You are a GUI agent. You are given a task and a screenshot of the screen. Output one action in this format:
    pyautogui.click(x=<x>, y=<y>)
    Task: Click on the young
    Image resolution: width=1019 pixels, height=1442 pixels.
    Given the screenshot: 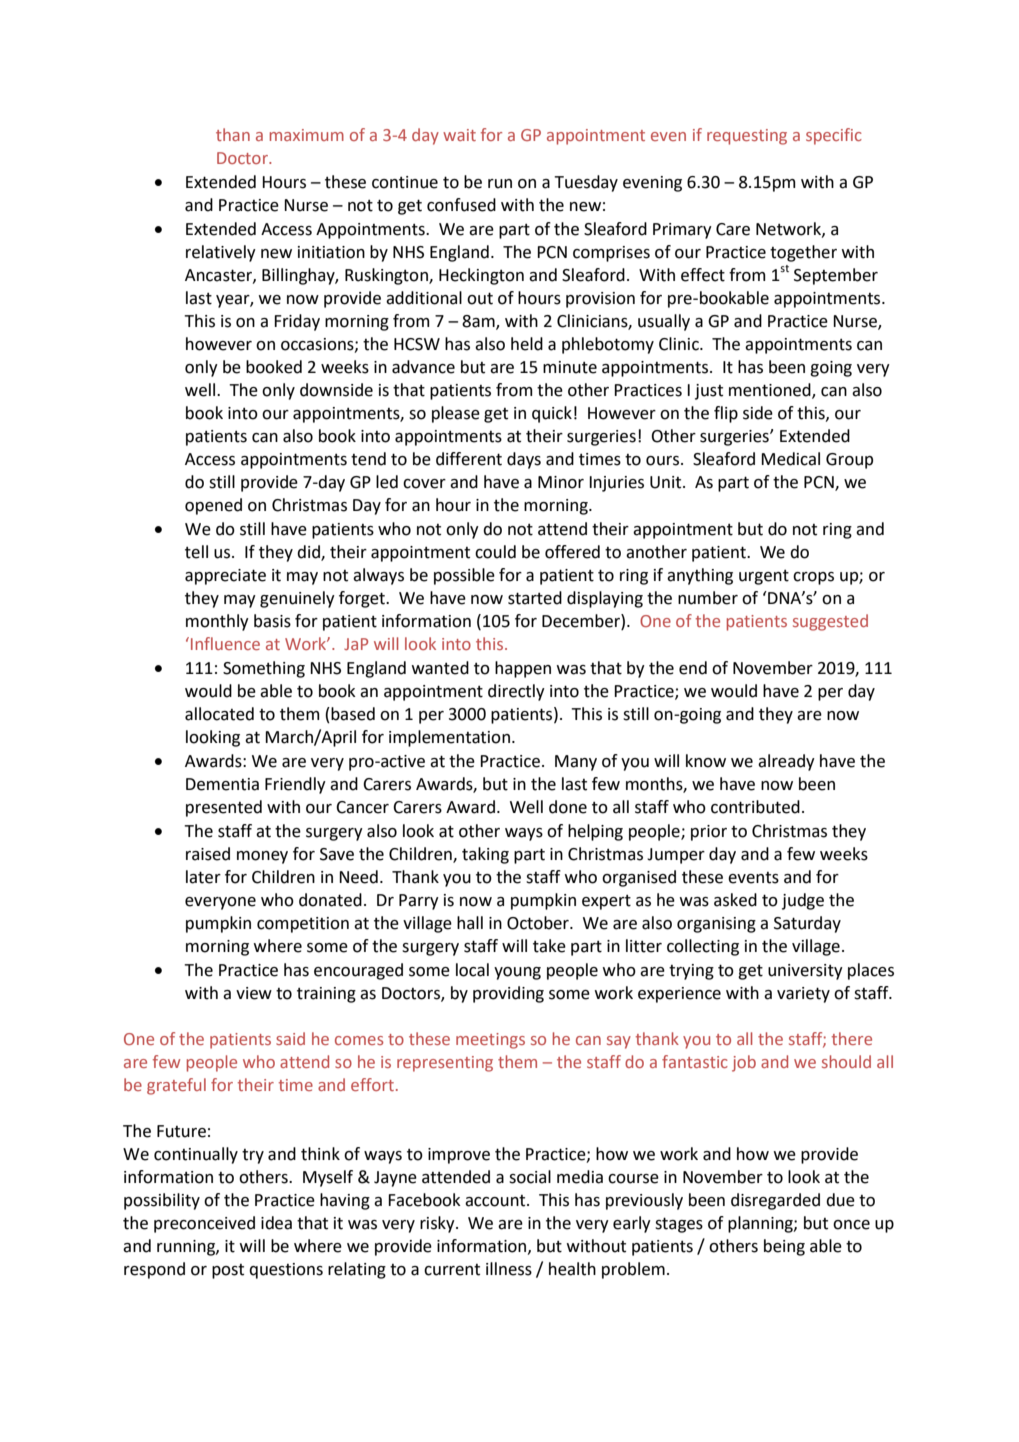 What is the action you would take?
    pyautogui.click(x=517, y=973)
